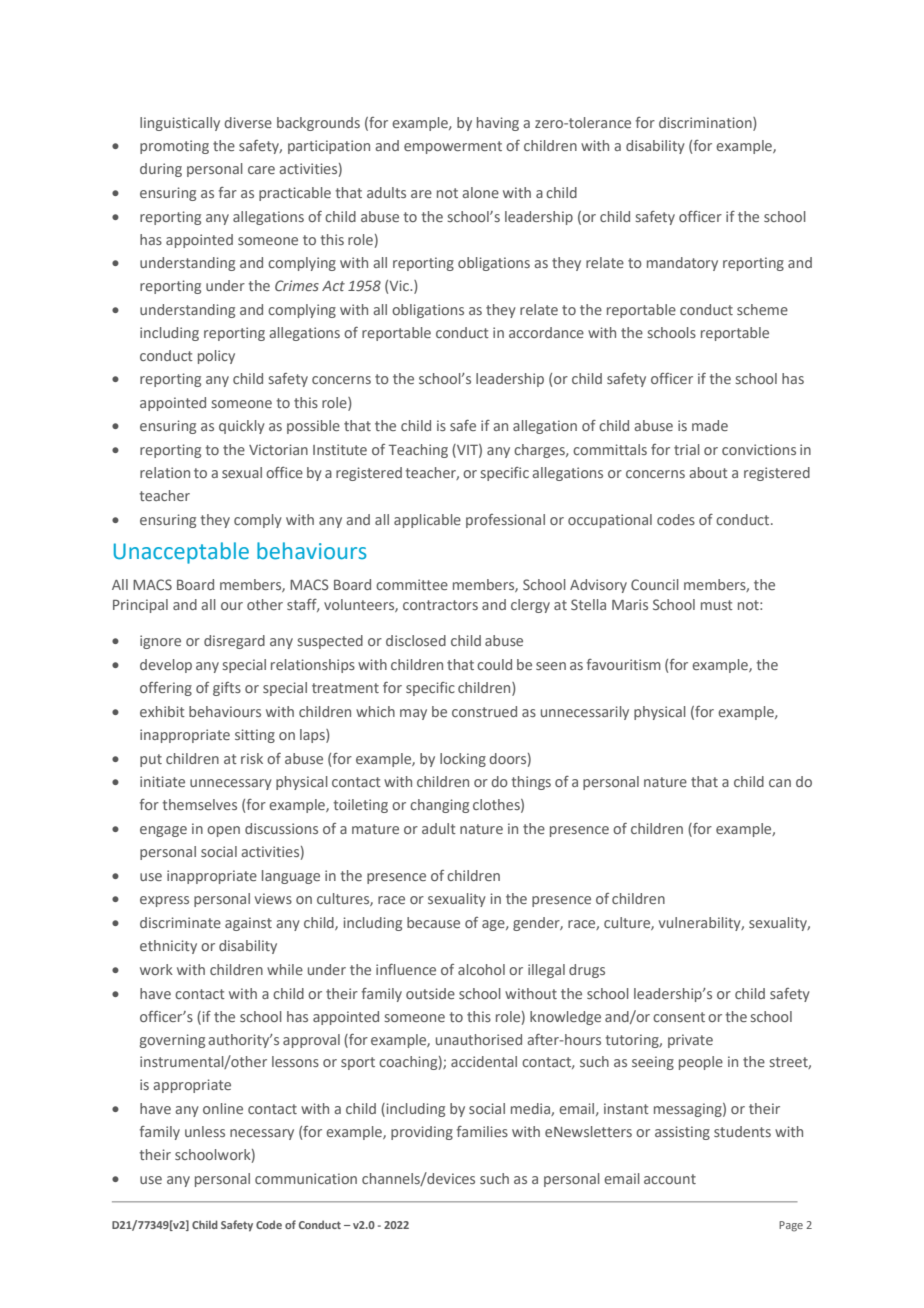 This page has height=1308, width=924. Describe the element at coordinates (453, 147) in the page. I see `empowerment` at that location.
